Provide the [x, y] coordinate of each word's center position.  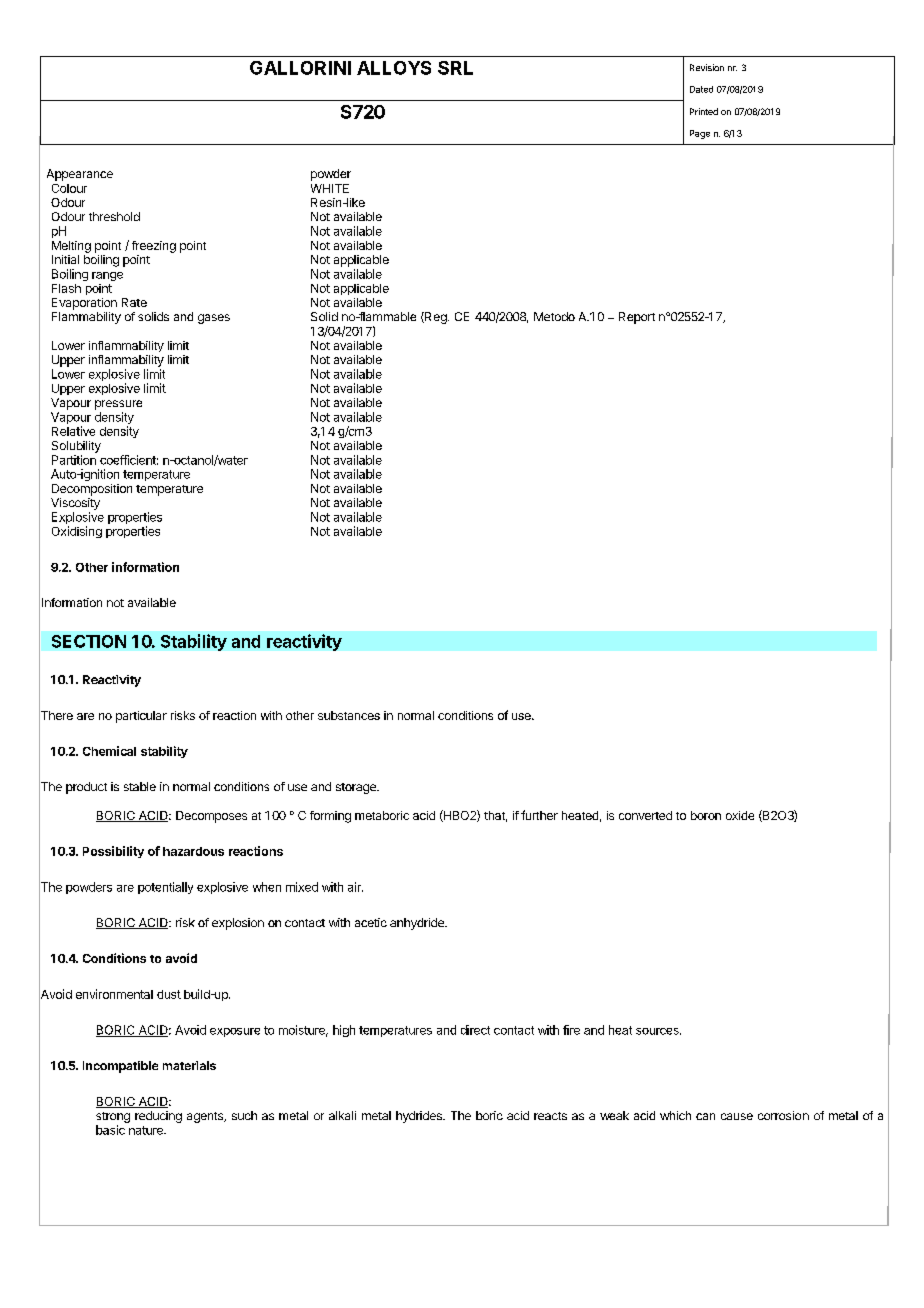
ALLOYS [394, 68]
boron [706, 815]
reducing [158, 1117]
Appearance [80, 175]
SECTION [89, 641]
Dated [701, 89]
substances [349, 715]
